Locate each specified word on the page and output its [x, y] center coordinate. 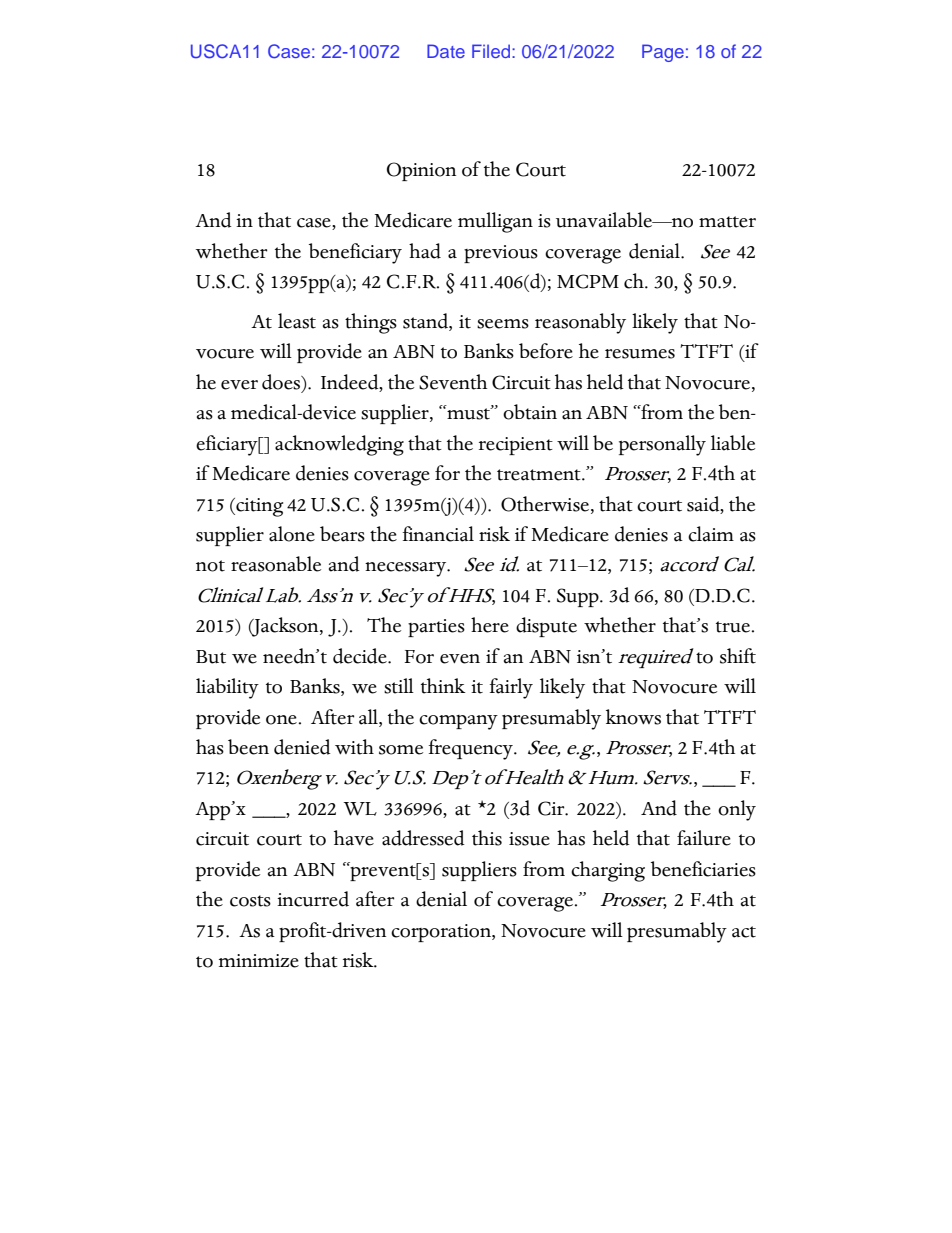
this [487, 838]
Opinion [421, 171]
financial [438, 534]
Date [446, 51]
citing [258, 507]
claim [711, 534]
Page [663, 53]
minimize [259, 961]
